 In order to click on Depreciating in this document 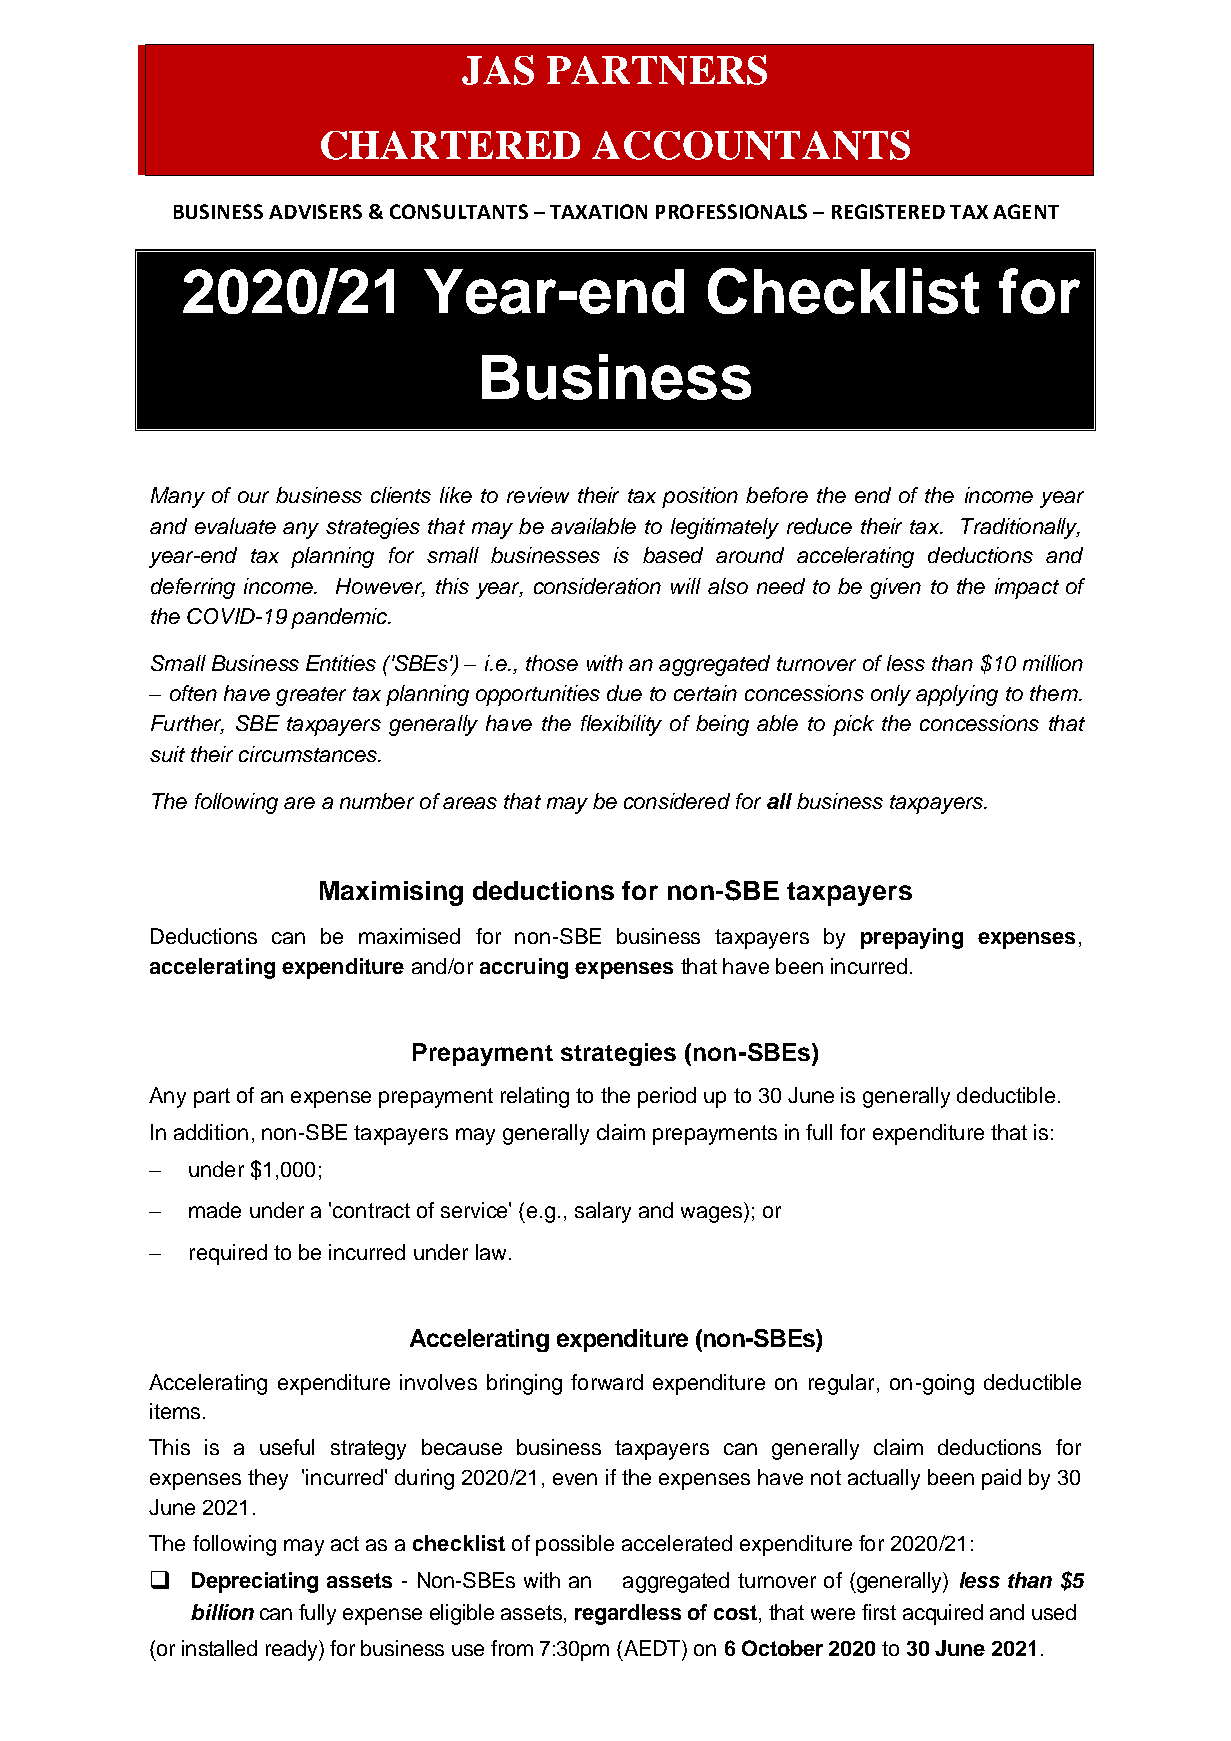, I will do `click(255, 1582)`.
